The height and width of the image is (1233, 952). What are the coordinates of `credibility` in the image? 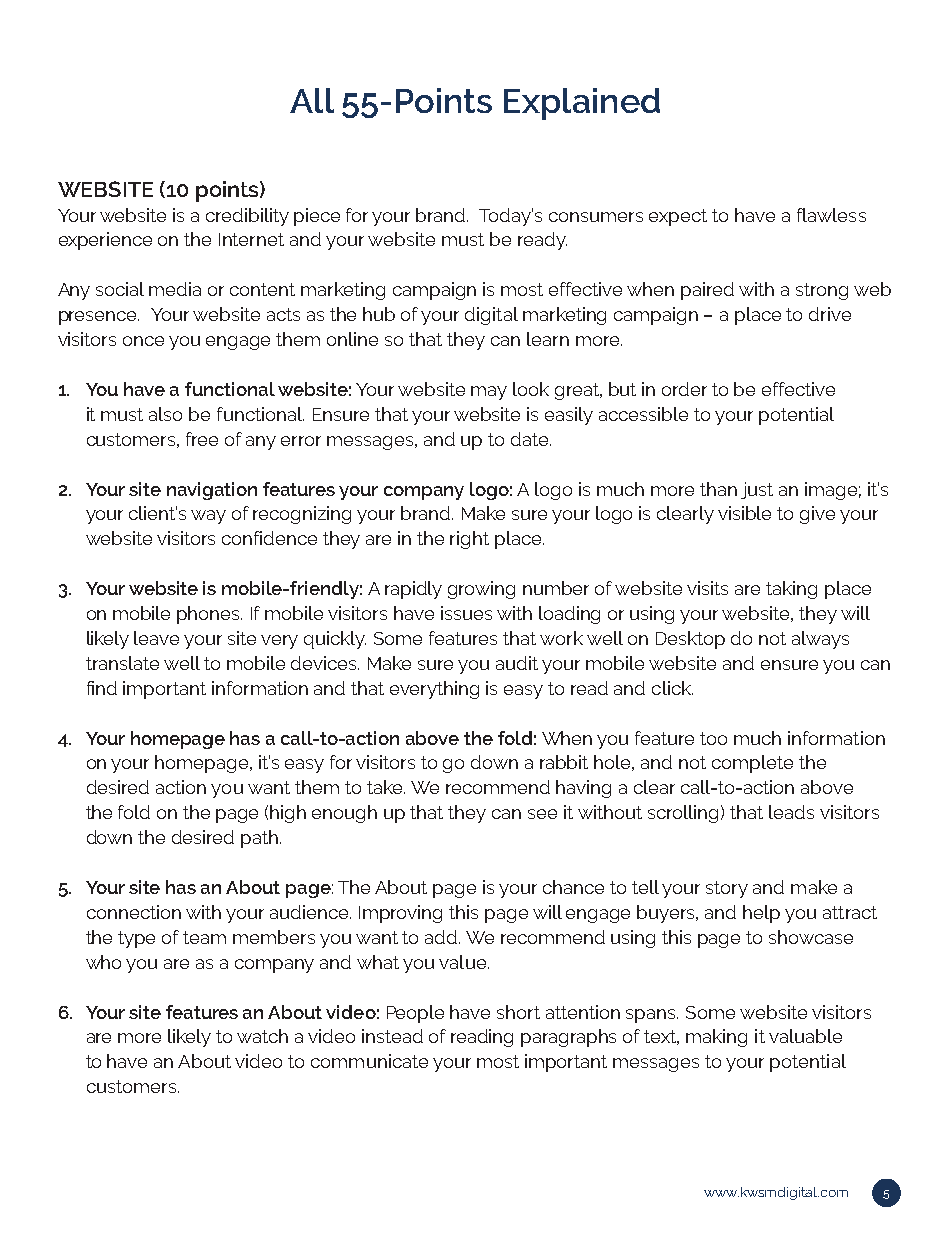 It's located at (247, 217).
